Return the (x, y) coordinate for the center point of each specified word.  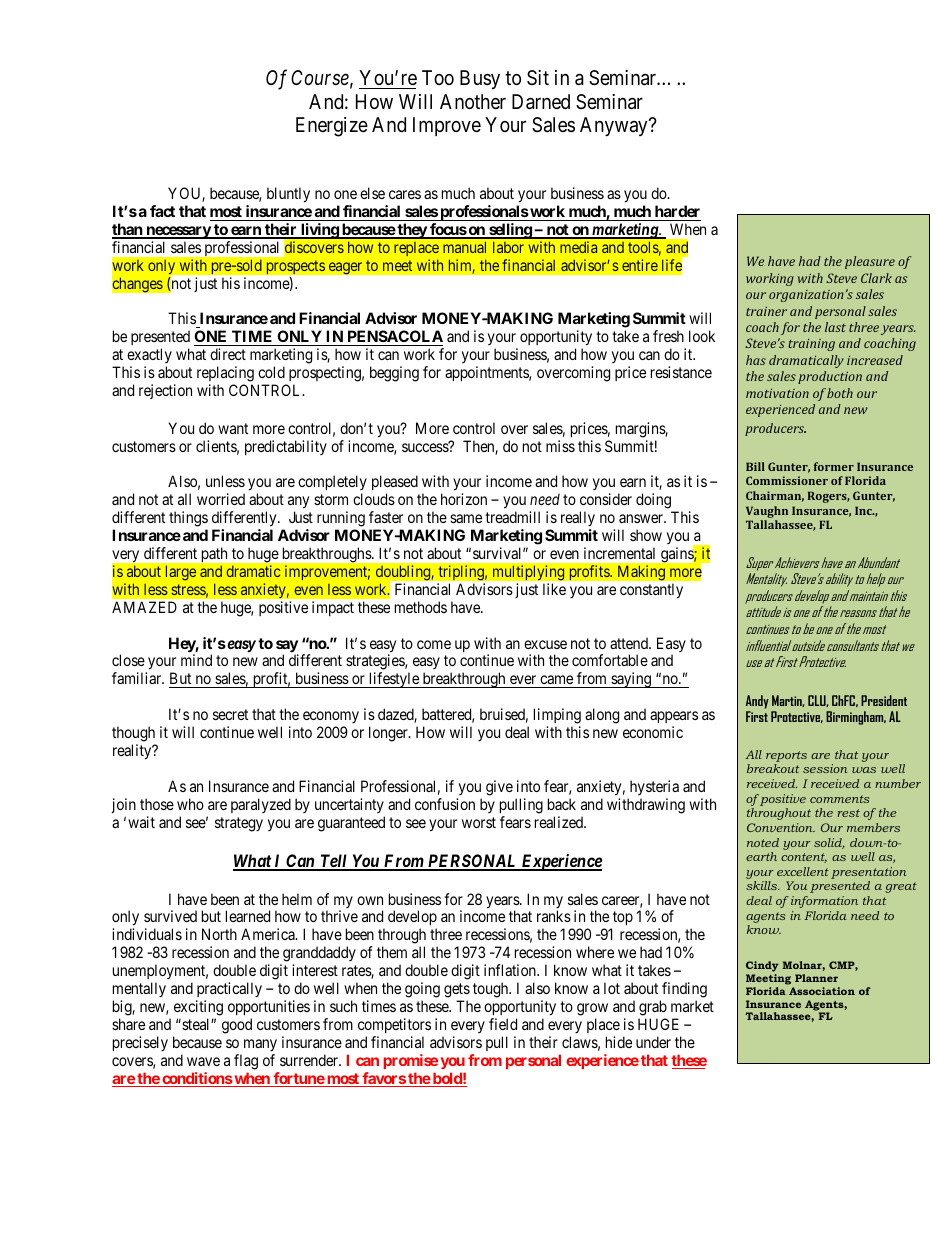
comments (840, 799)
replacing (225, 375)
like (554, 589)
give (499, 788)
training (811, 345)
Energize (332, 127)
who (190, 804)
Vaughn (767, 512)
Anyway (615, 126)
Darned (541, 102)
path (214, 555)
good (237, 1026)
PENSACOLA (394, 338)
